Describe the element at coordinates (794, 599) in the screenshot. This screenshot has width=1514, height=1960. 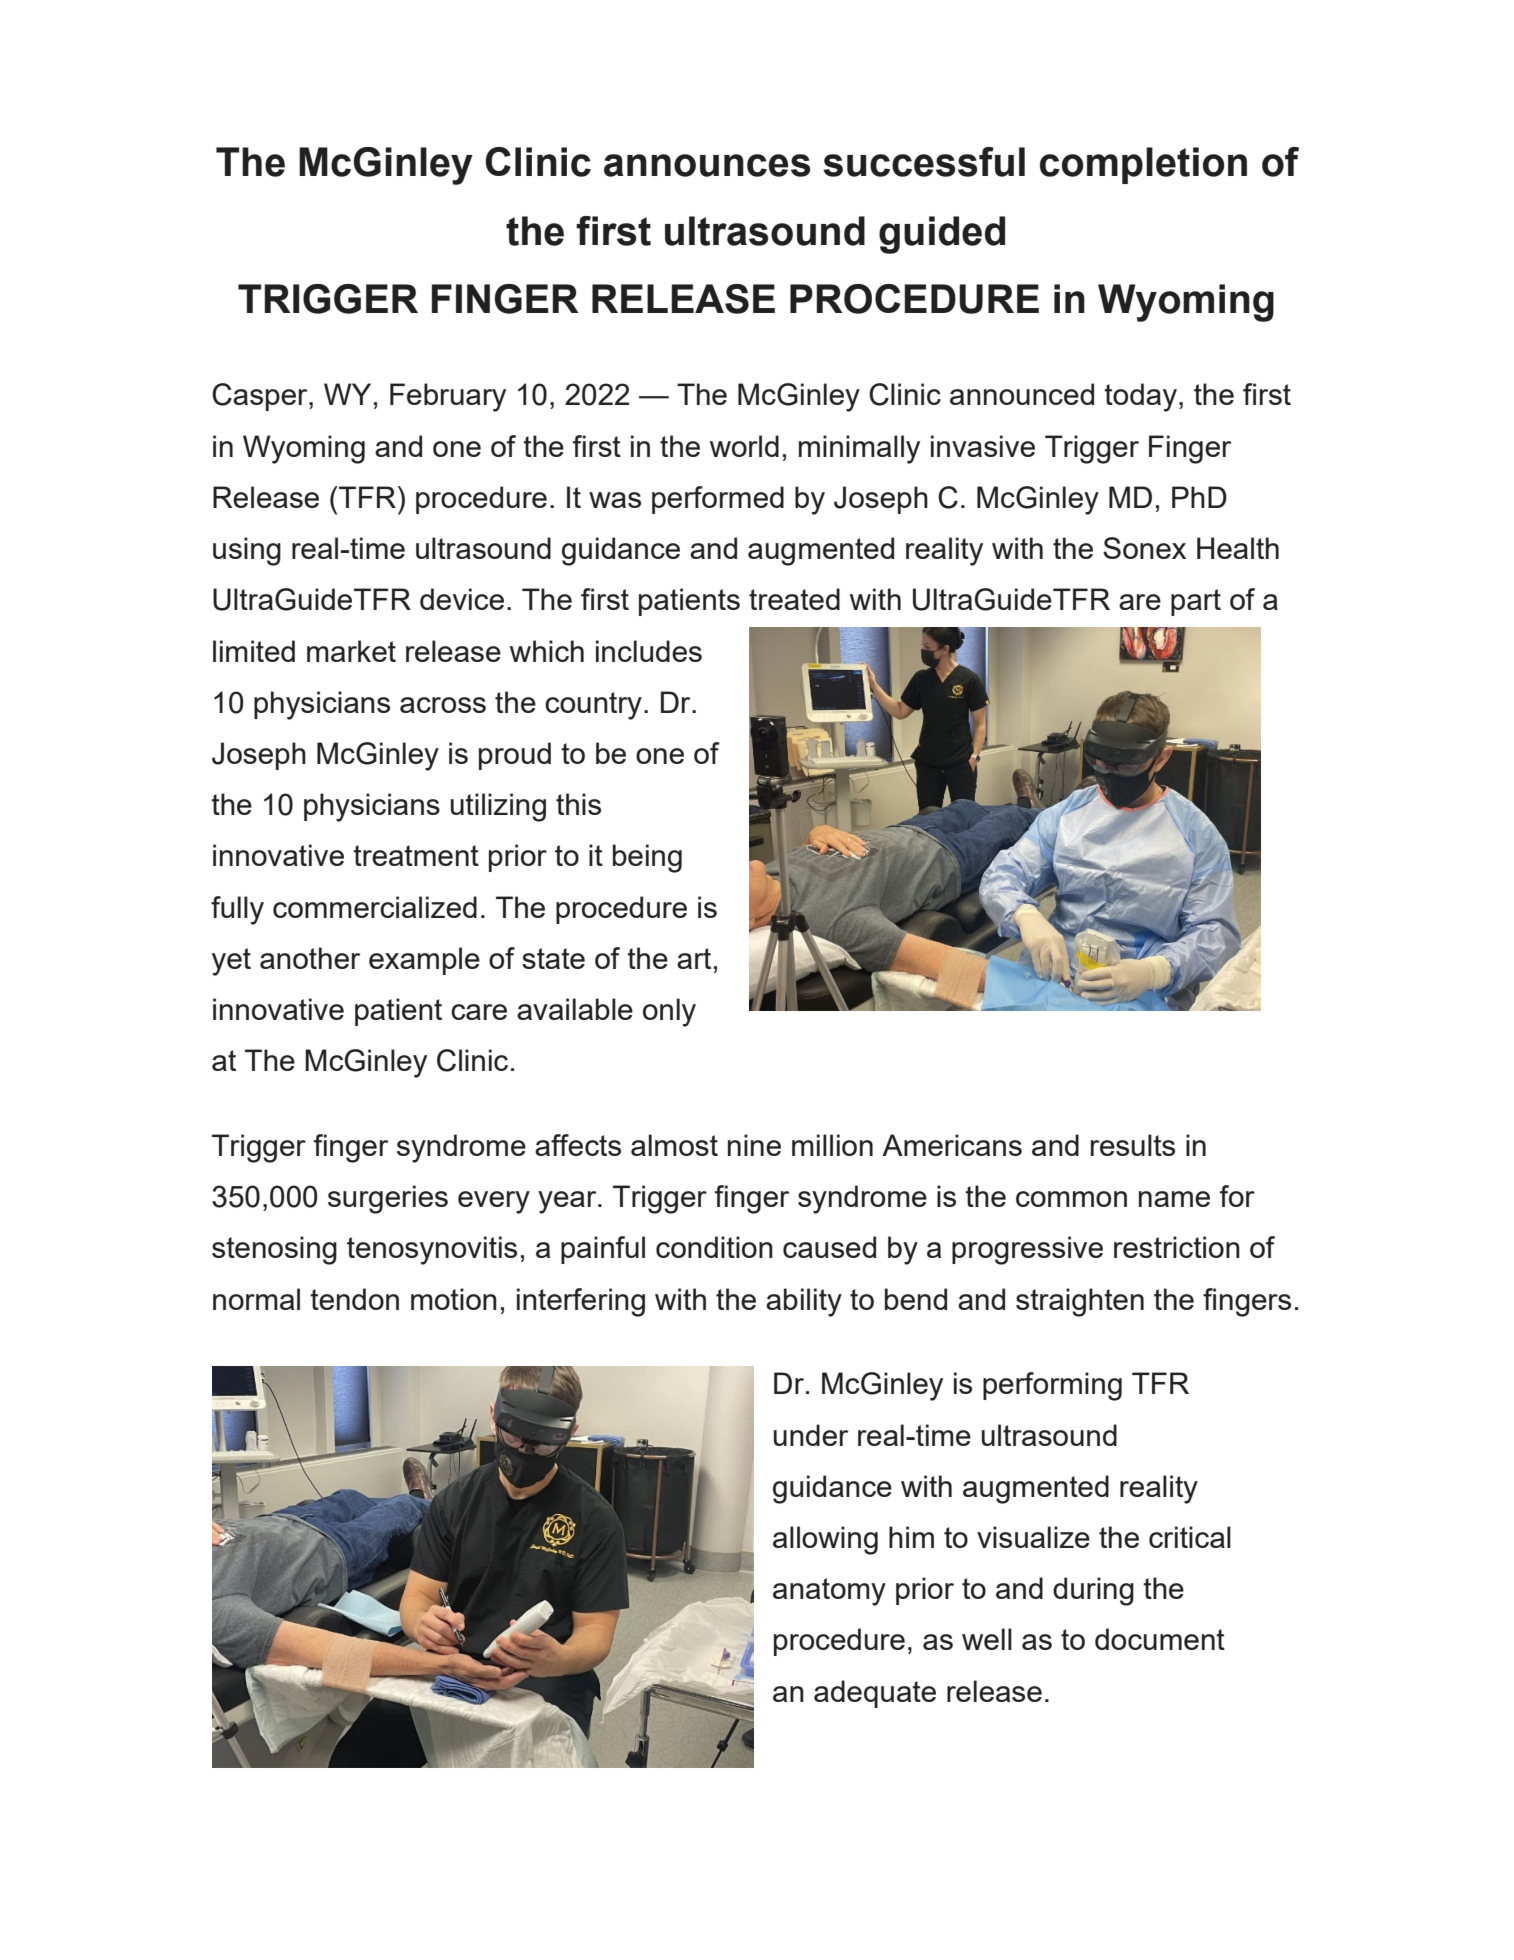
I see `treated` at that location.
